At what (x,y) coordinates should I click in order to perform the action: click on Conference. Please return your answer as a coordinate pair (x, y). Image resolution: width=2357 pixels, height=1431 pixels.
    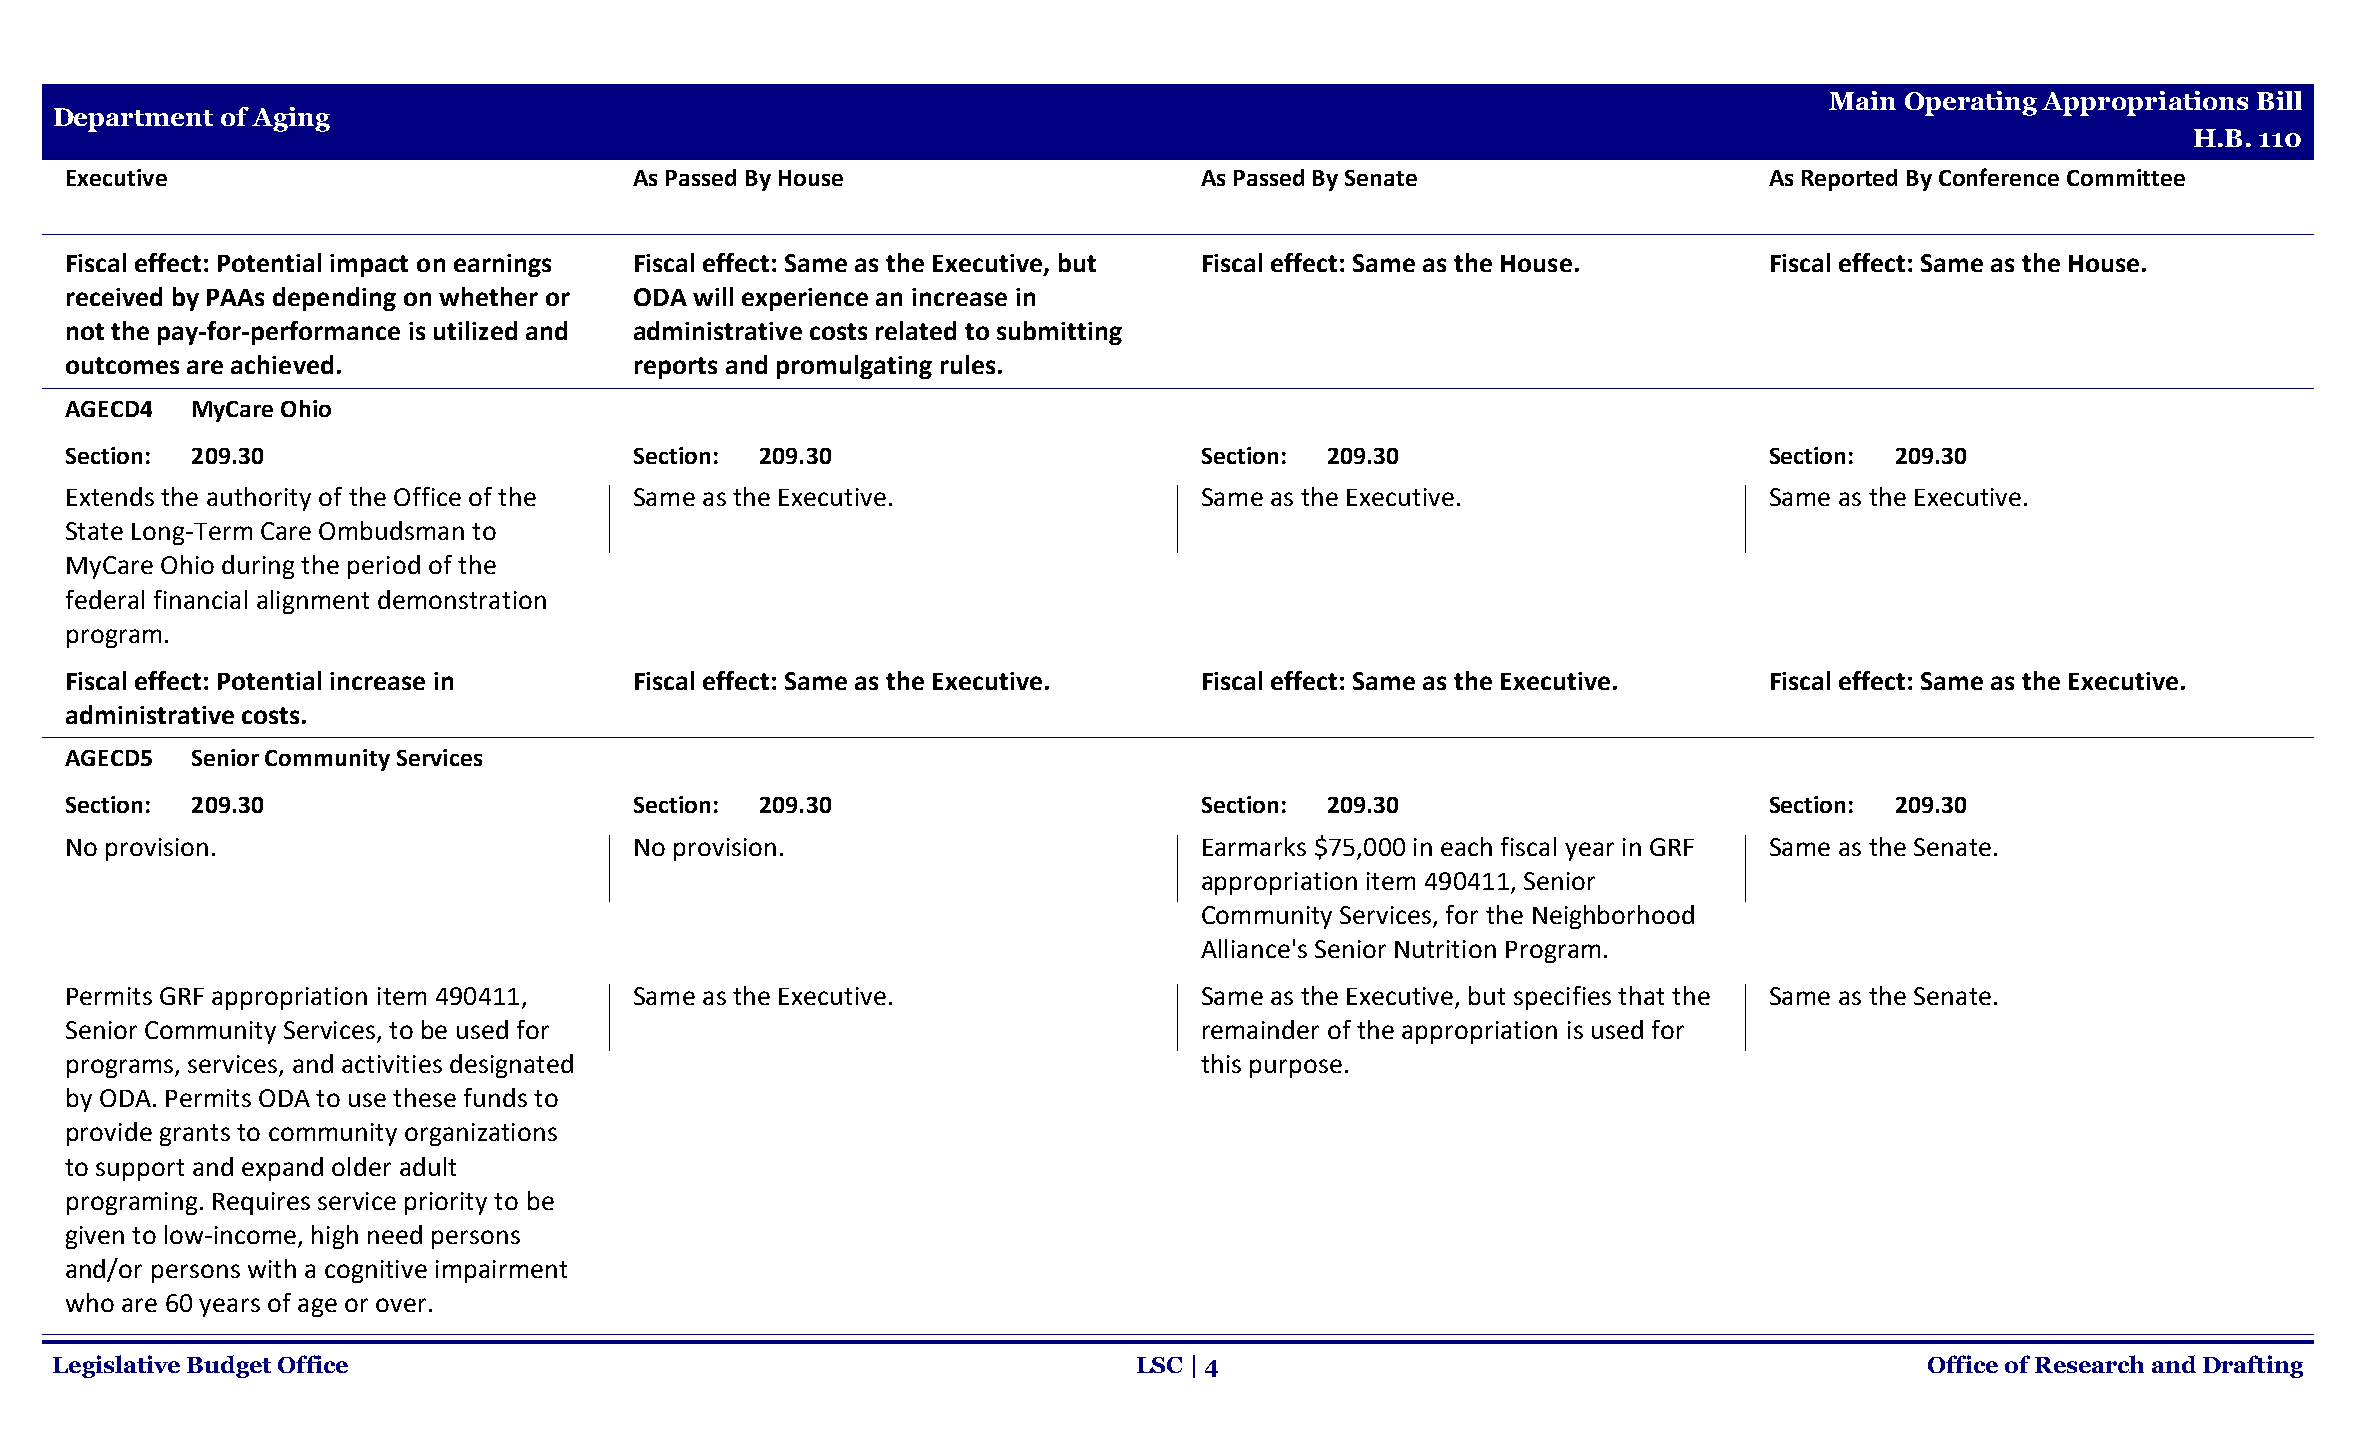
    Looking at the image, I should click on (1999, 177).
